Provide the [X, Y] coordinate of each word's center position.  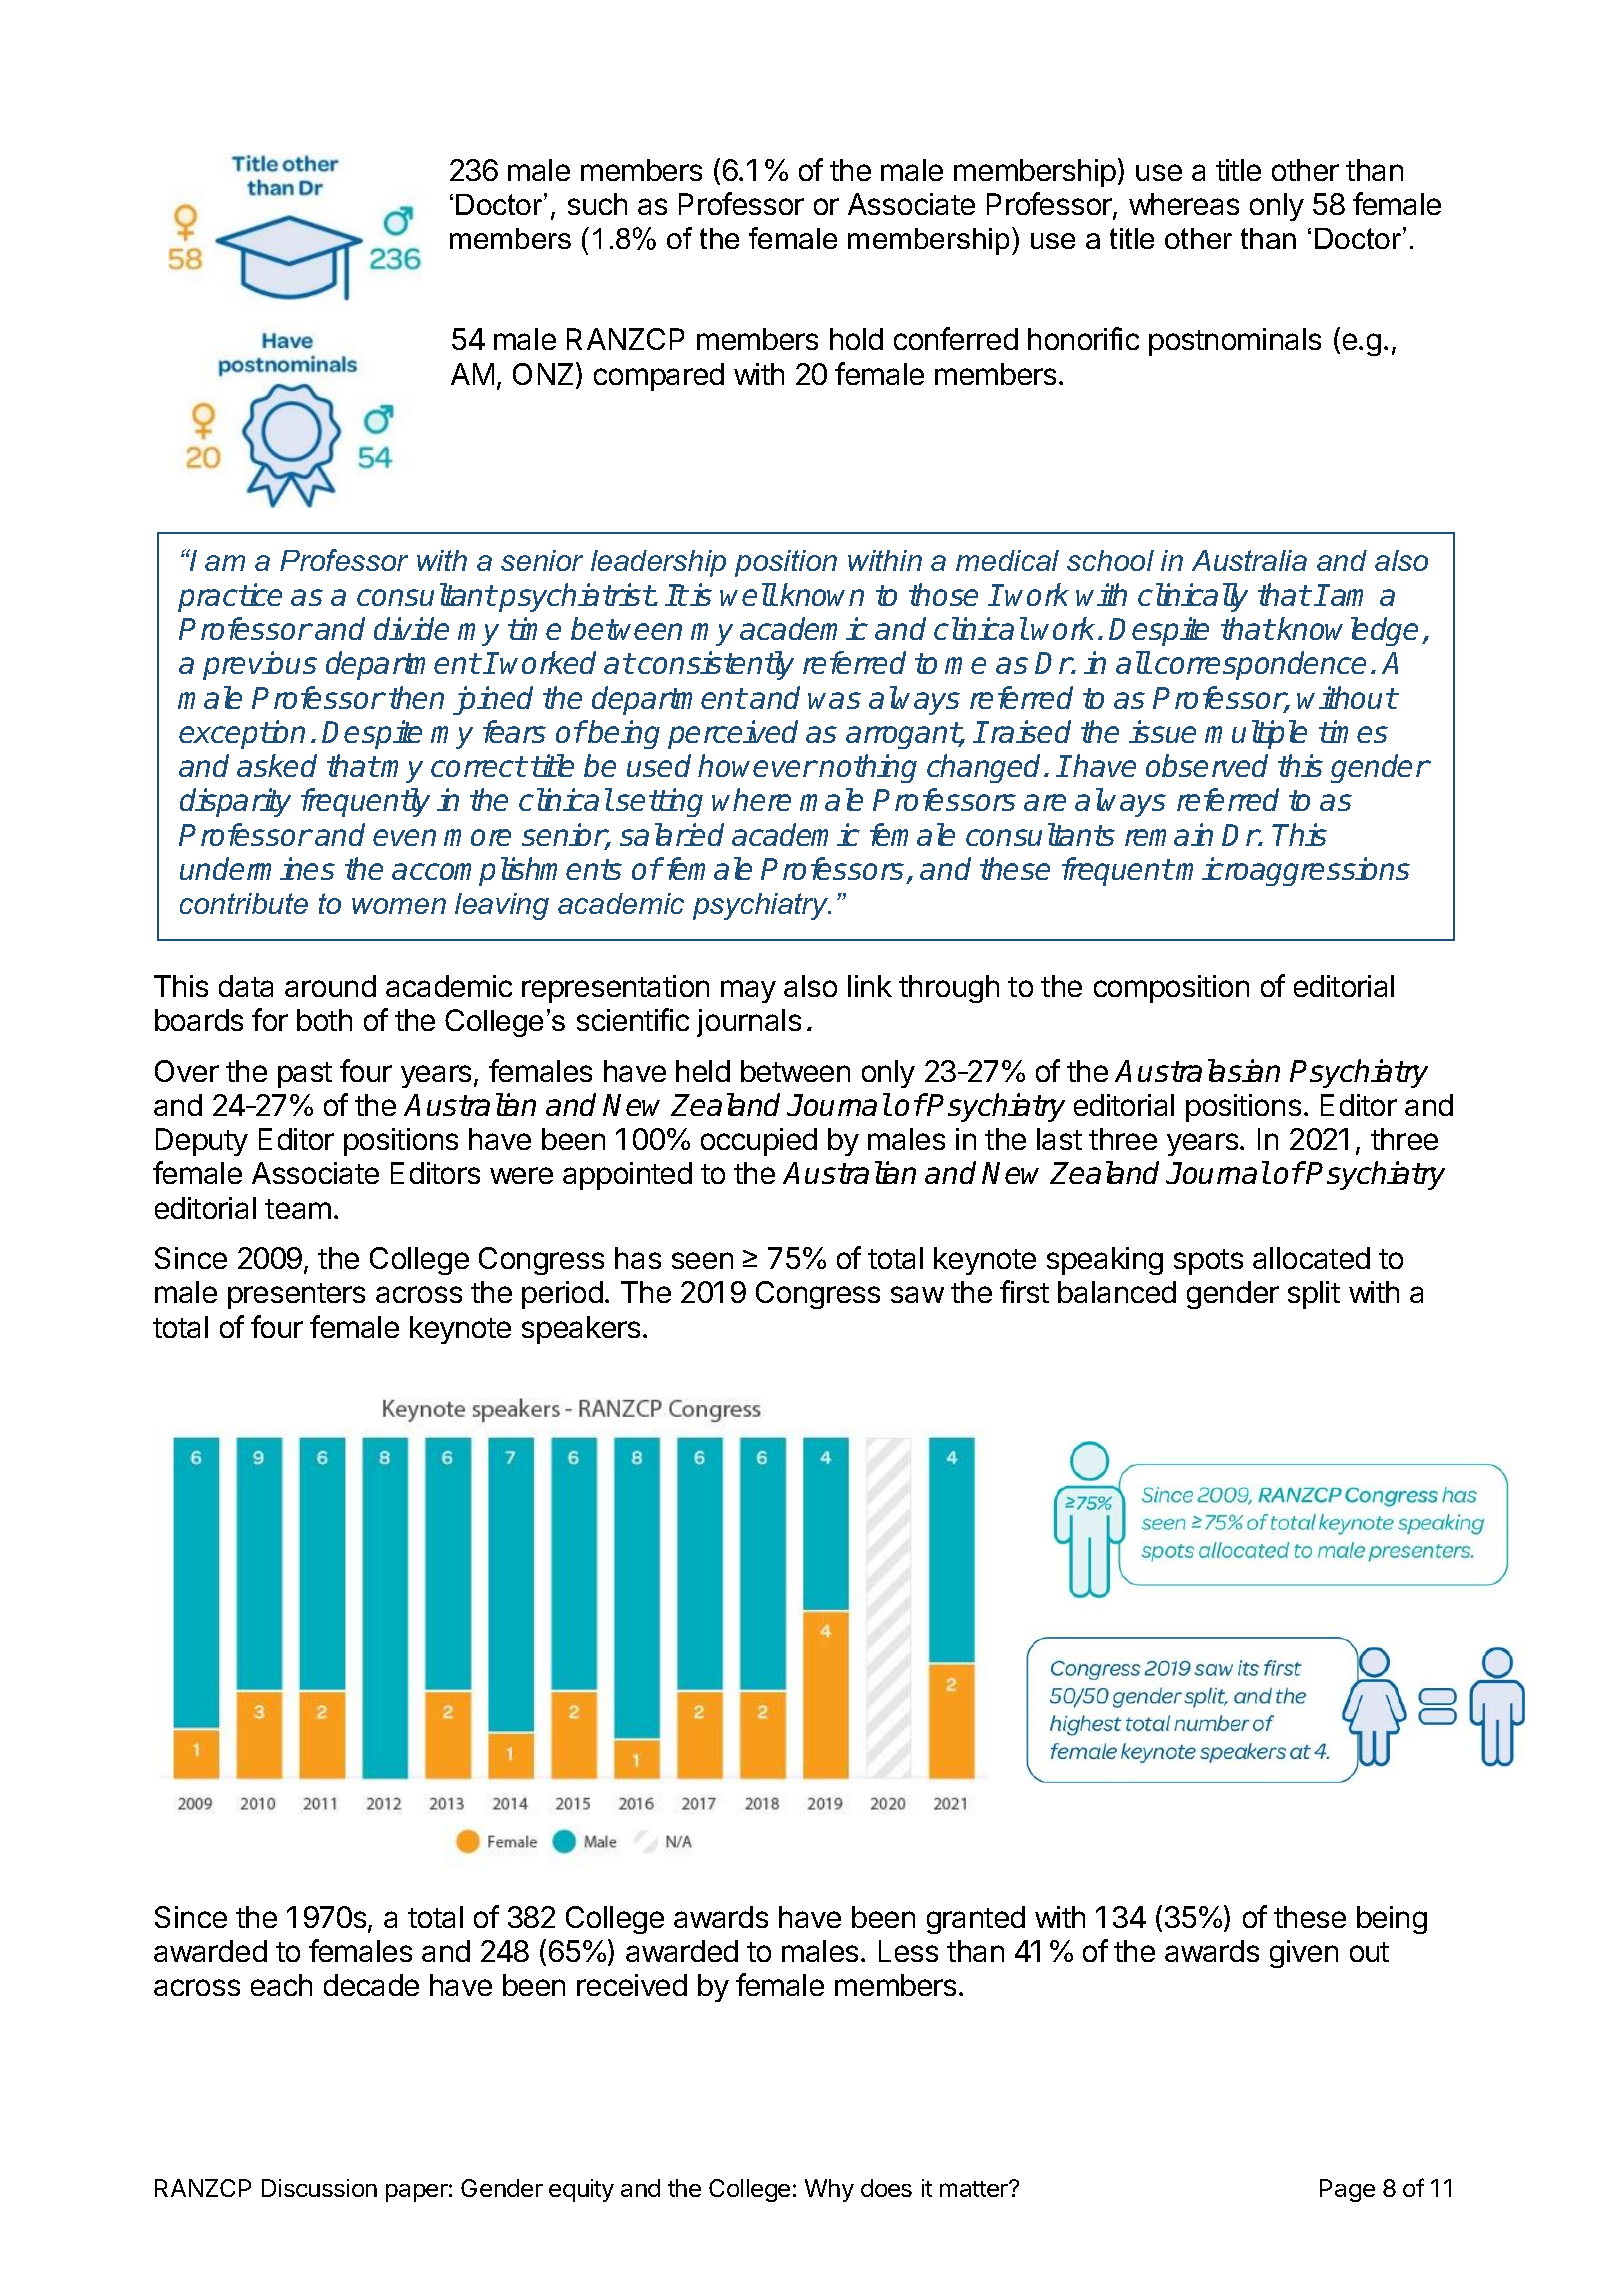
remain [1169, 834]
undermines [257, 868]
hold [856, 339]
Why [829, 2190]
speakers [581, 1330]
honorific [1083, 338]
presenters [296, 1296]
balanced [1117, 1292]
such [597, 204]
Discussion [319, 2188]
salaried [672, 834]
